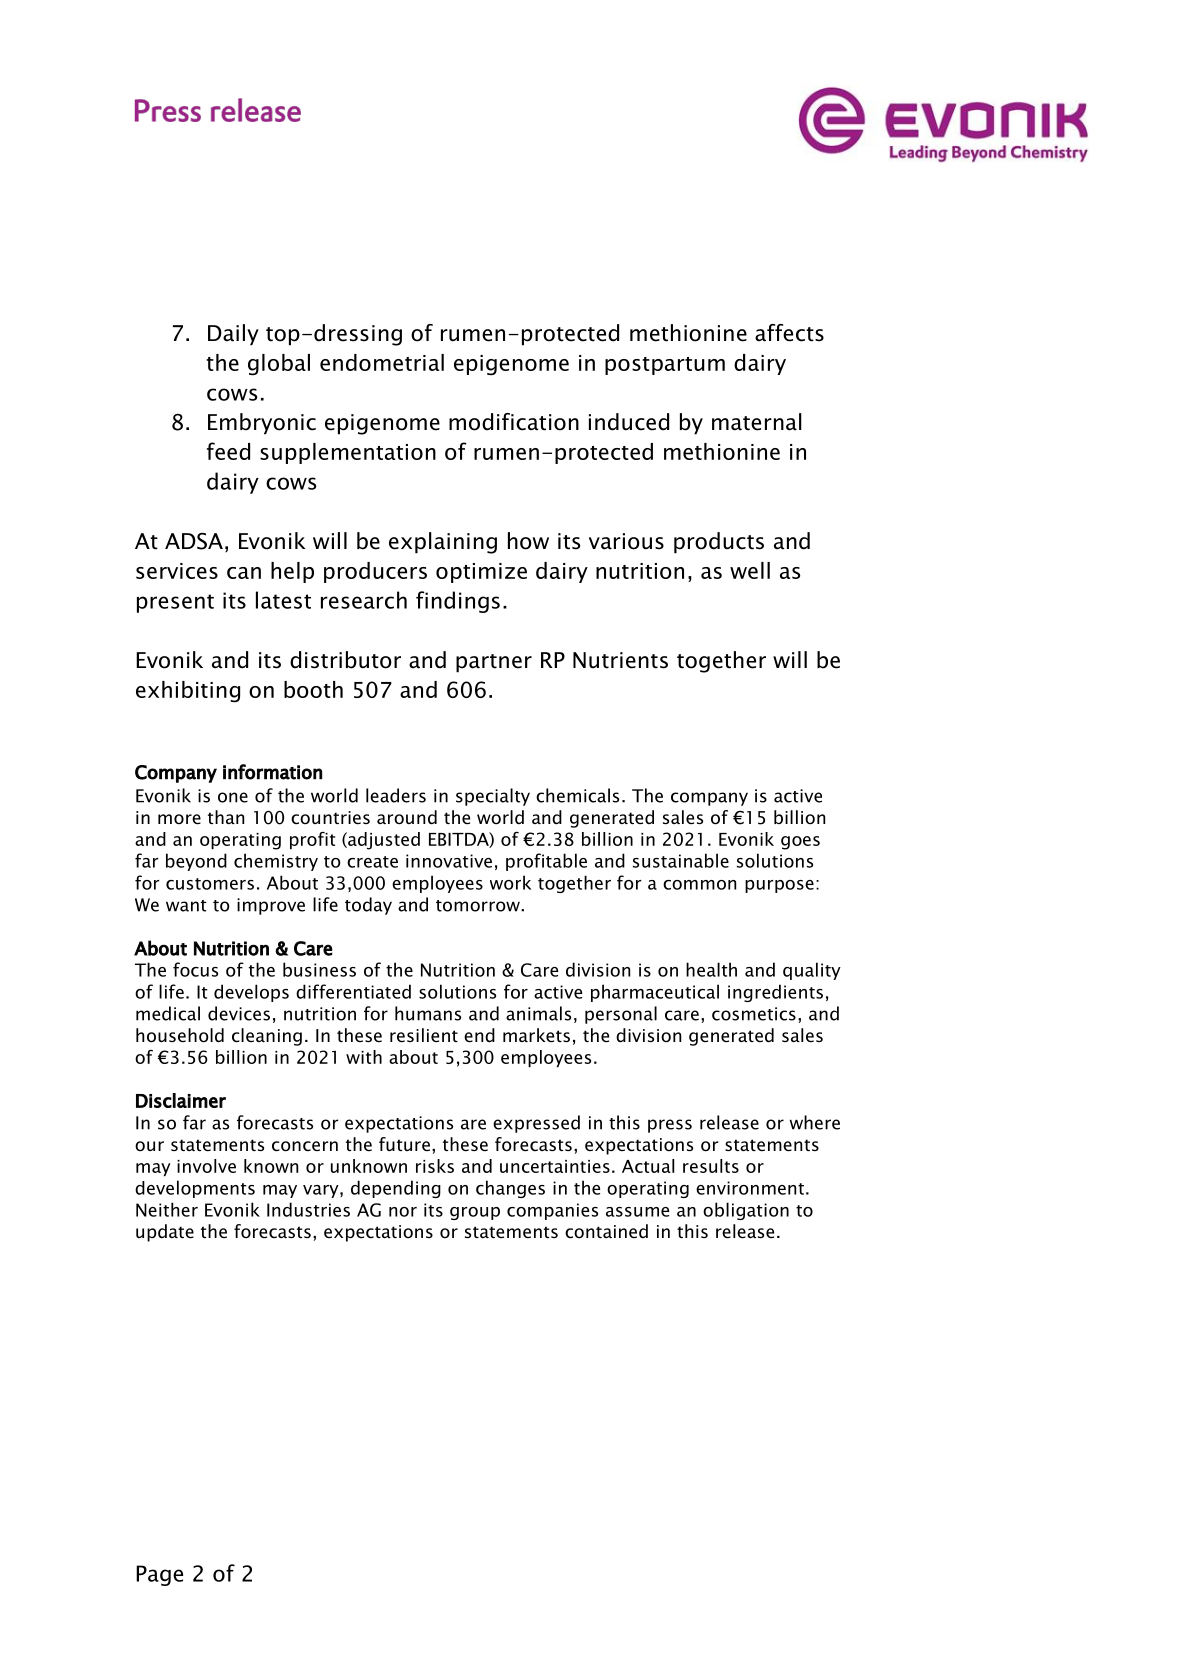 The height and width of the document is (1668, 1179). I want to click on modification, so click(514, 422).
